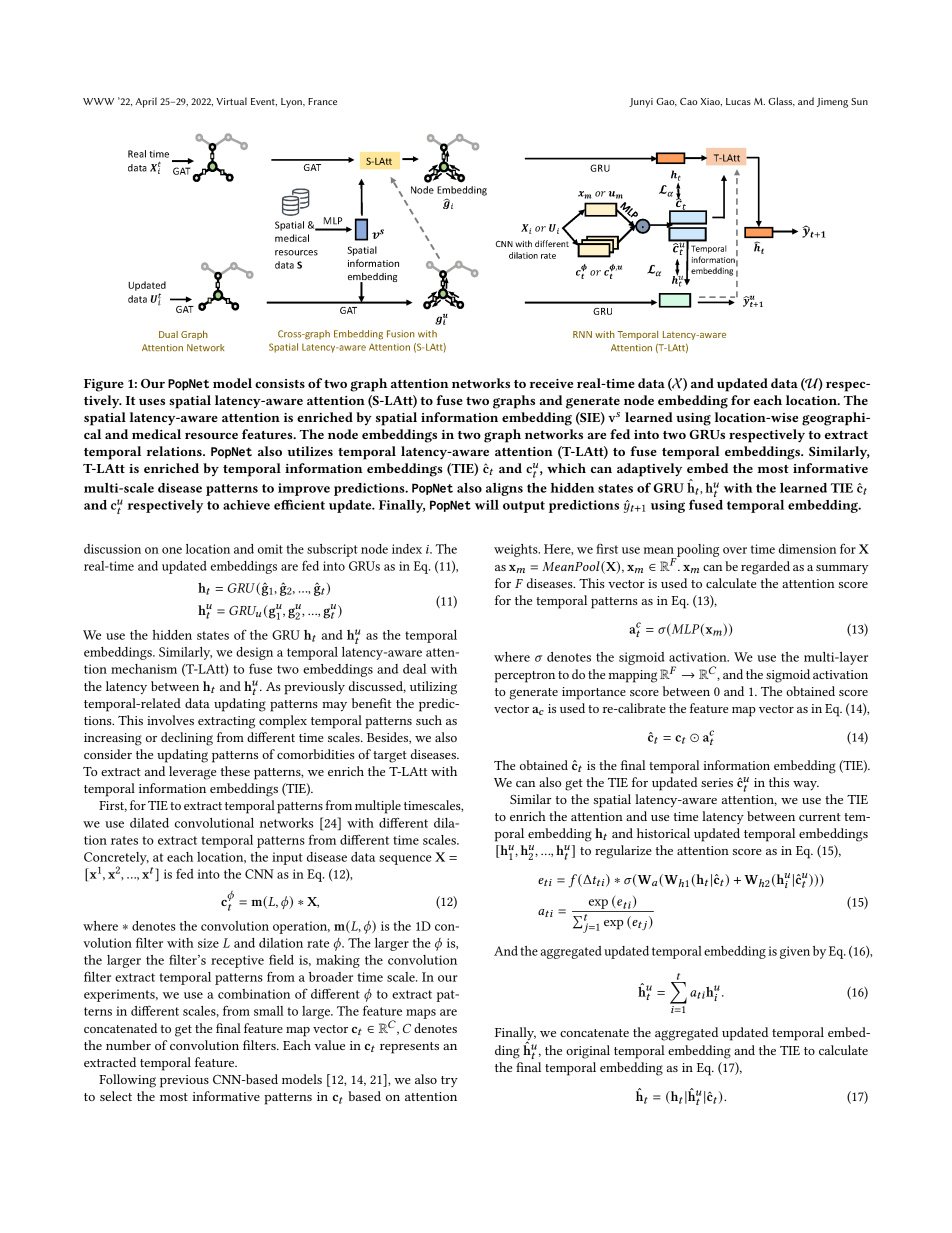 The image size is (952, 1233). Describe the element at coordinates (449, 1081) in the image. I see `try` at that location.
